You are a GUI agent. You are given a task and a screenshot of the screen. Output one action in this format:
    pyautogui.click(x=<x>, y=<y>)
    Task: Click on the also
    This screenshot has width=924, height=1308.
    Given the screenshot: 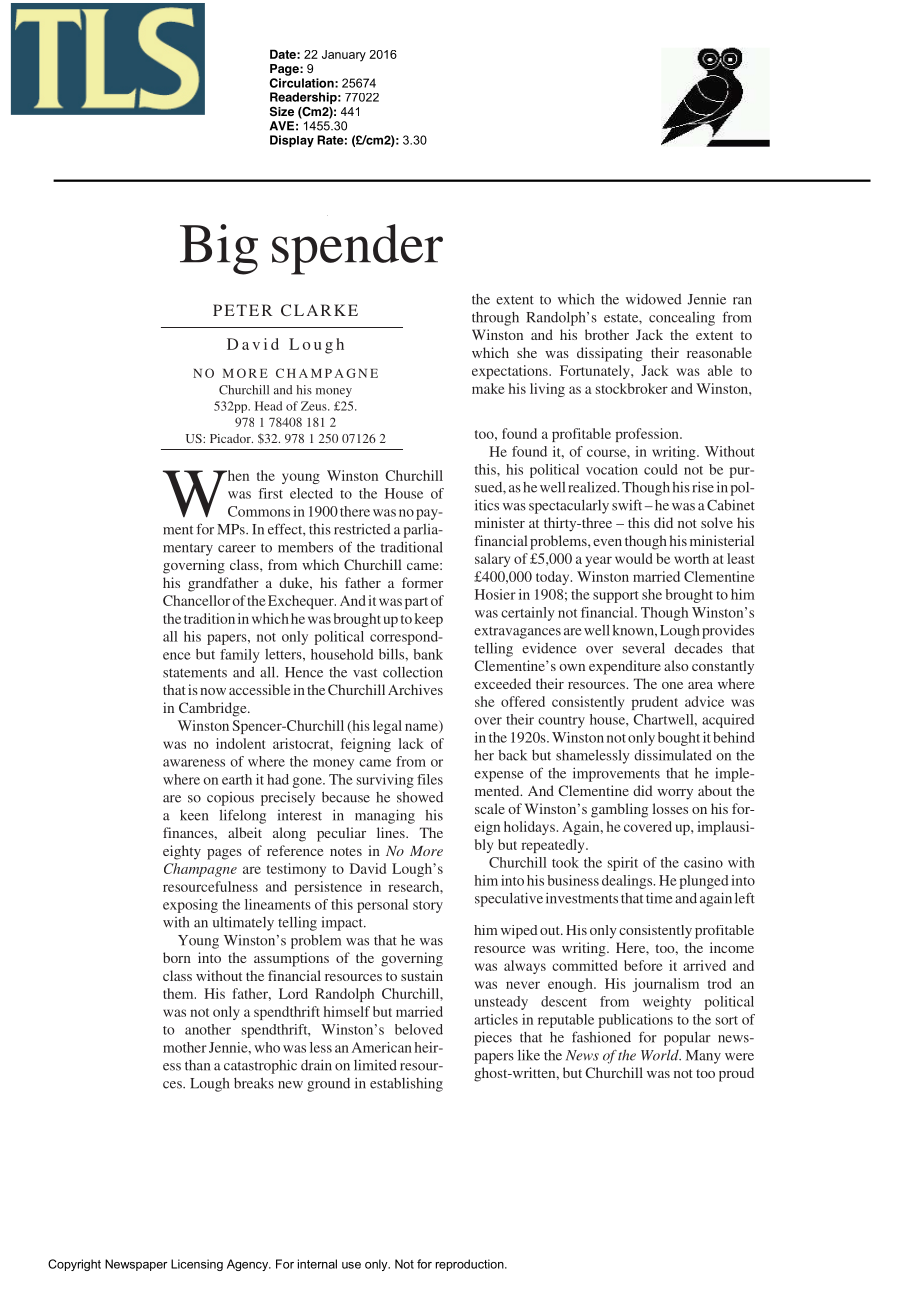 What is the action you would take?
    pyautogui.click(x=676, y=665)
